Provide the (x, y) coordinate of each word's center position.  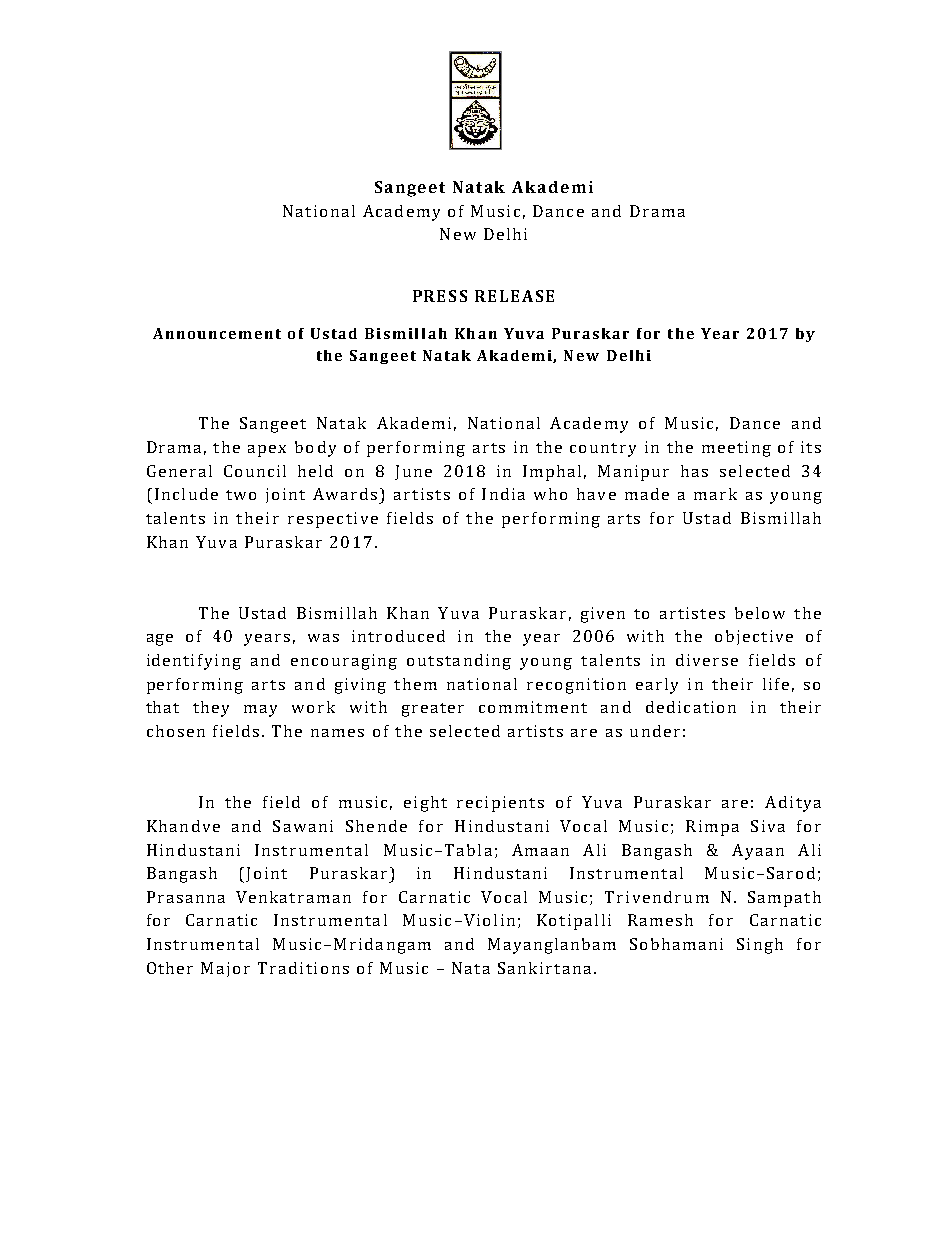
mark (715, 494)
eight (425, 804)
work (313, 707)
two (241, 495)
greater (433, 710)
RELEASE (514, 296)
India (503, 494)
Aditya (793, 804)
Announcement (217, 333)
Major (225, 969)
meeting (736, 449)
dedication (691, 707)
